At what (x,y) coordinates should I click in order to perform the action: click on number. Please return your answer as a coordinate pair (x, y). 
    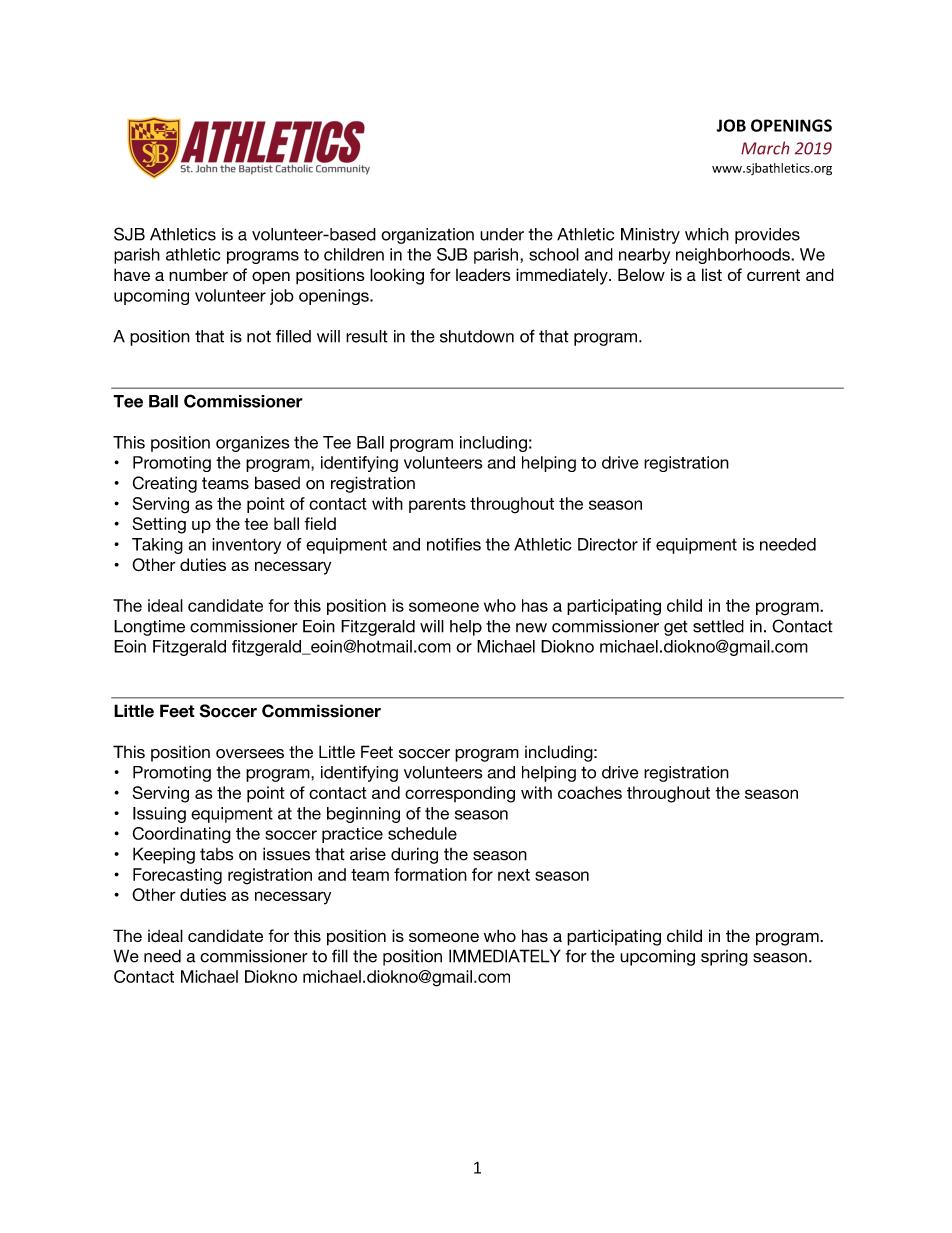
    Looking at the image, I should click on (198, 274).
